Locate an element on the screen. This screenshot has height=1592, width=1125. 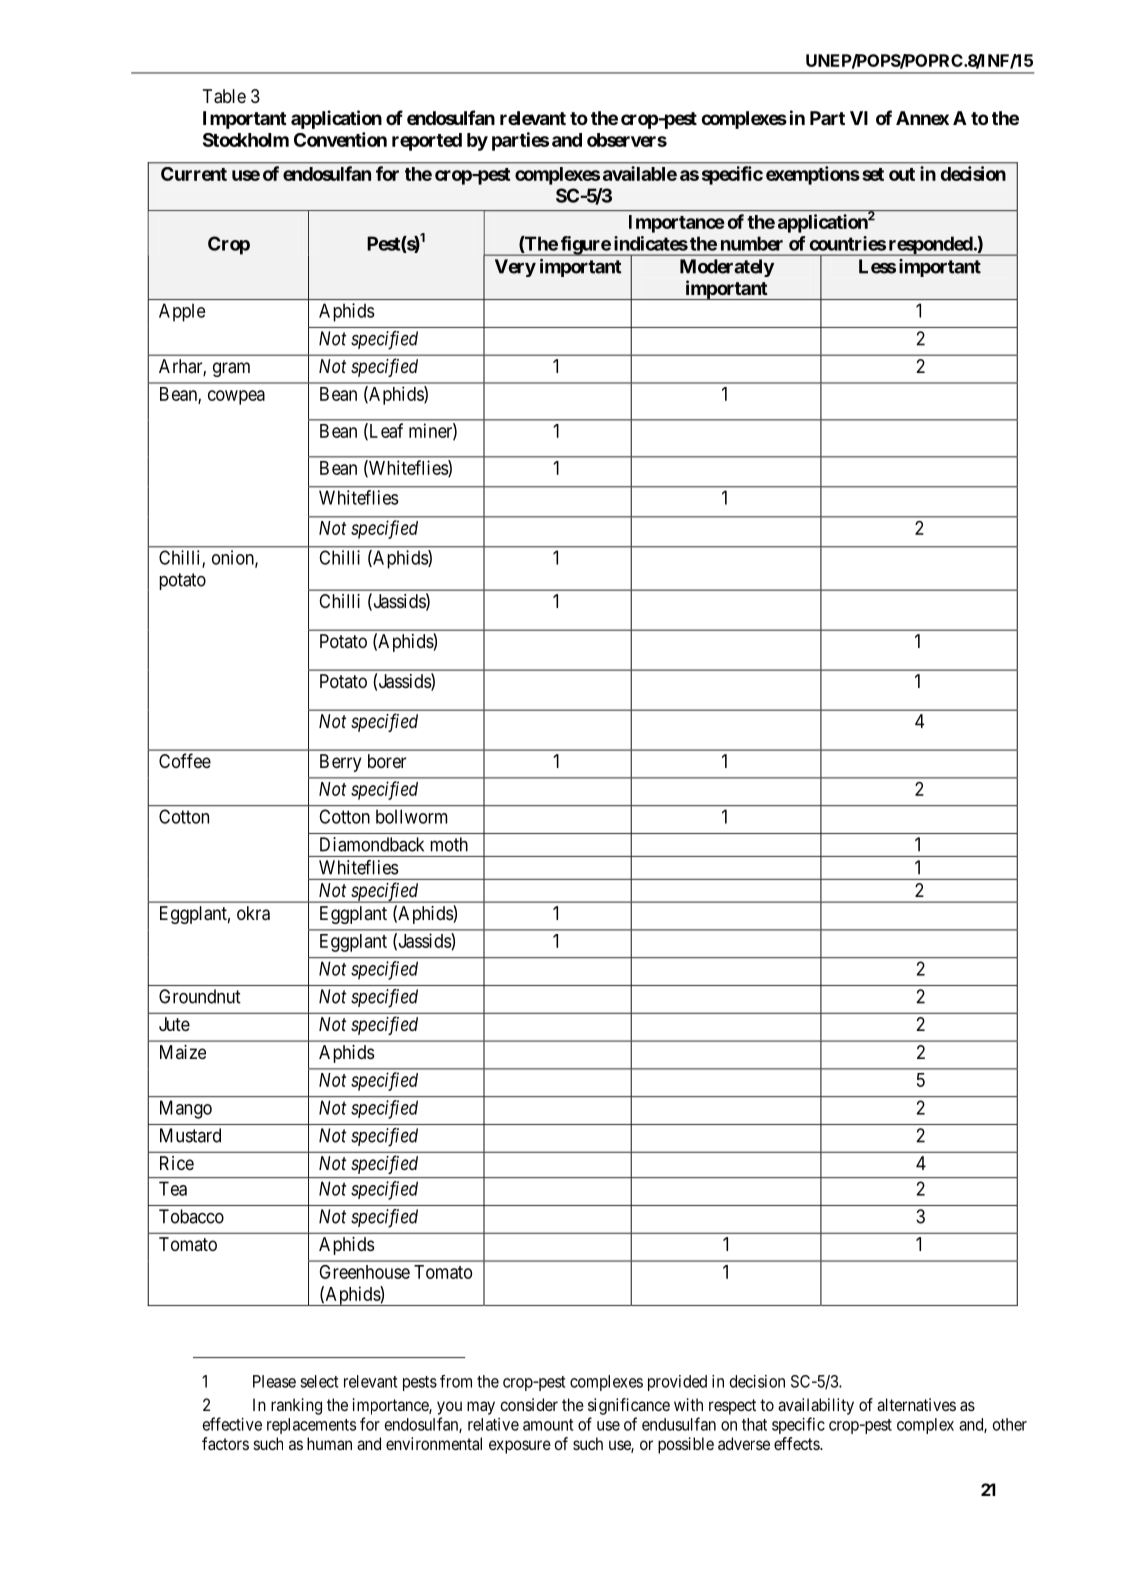
responded is located at coordinates (930, 246).
